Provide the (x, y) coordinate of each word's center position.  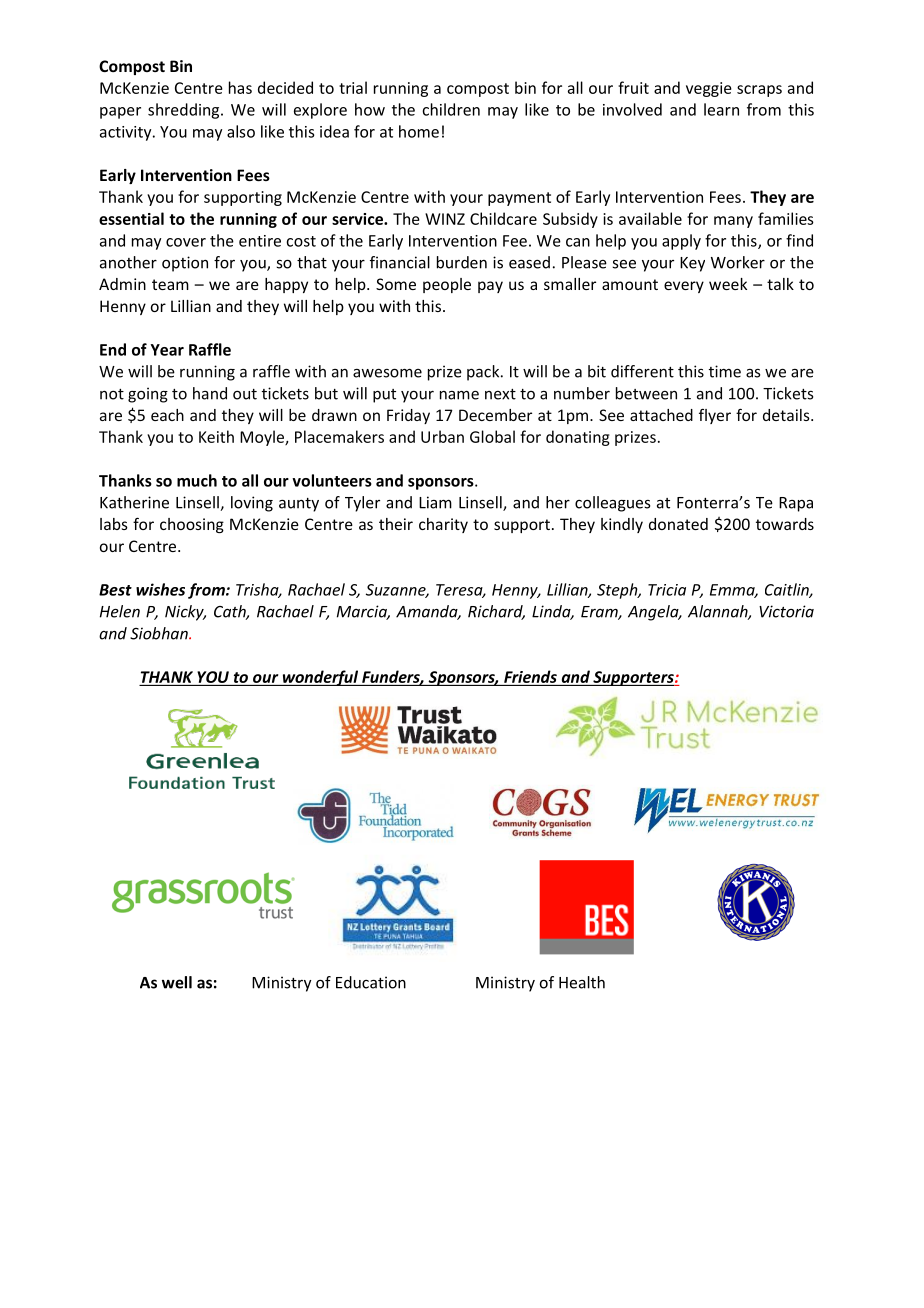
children (451, 109)
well (177, 982)
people (447, 285)
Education (371, 982)
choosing (192, 525)
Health (582, 982)
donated (678, 524)
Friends (530, 676)
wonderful (320, 678)
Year (167, 350)
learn (721, 109)
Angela (654, 613)
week (728, 284)
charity (443, 525)
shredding (185, 111)
